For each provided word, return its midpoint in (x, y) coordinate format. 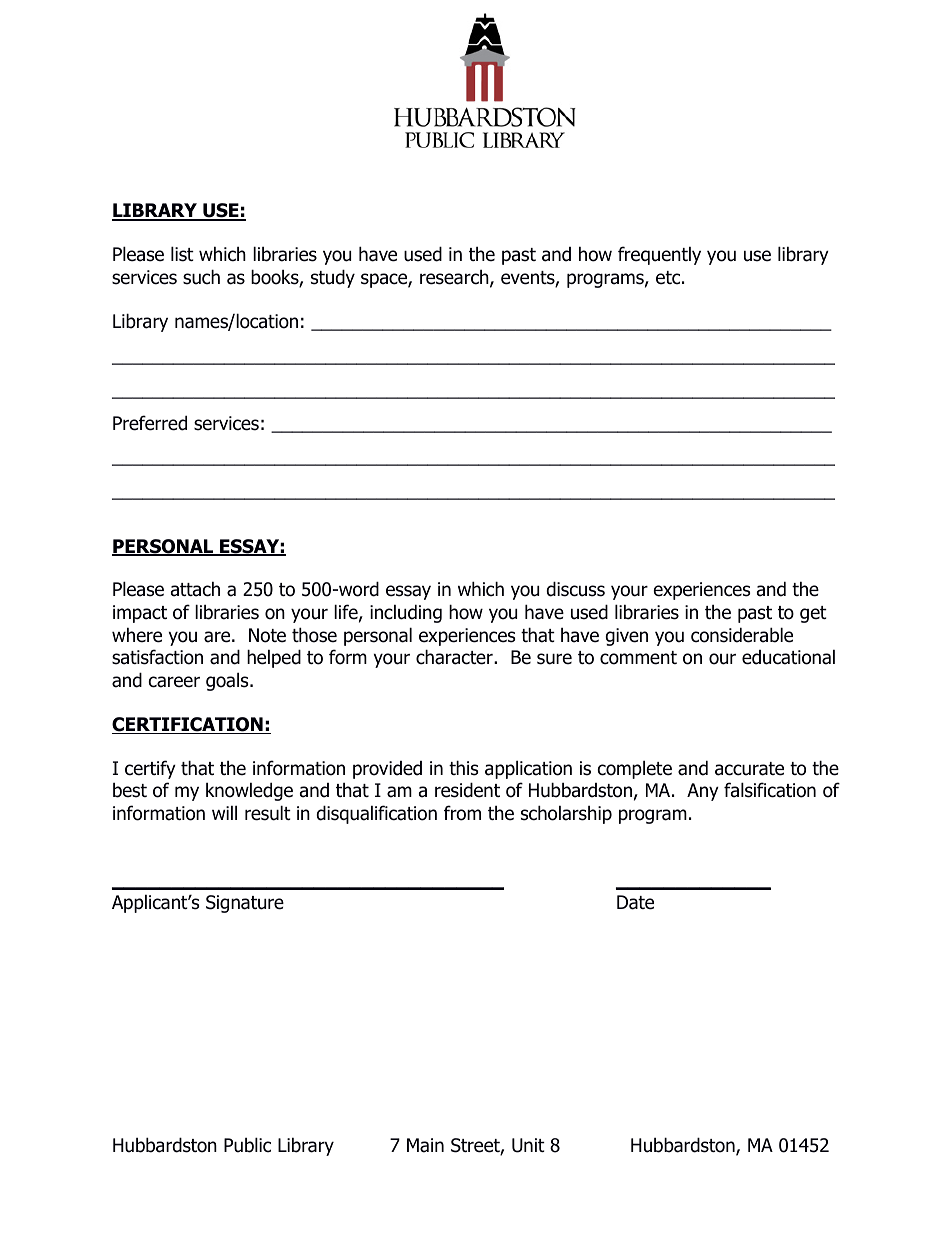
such (201, 277)
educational (788, 657)
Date (635, 902)
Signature (245, 904)
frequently (659, 255)
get (813, 614)
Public (247, 1145)
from (462, 813)
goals (228, 681)
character (455, 657)
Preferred (150, 423)
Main (425, 1145)
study (333, 278)
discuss (576, 589)
